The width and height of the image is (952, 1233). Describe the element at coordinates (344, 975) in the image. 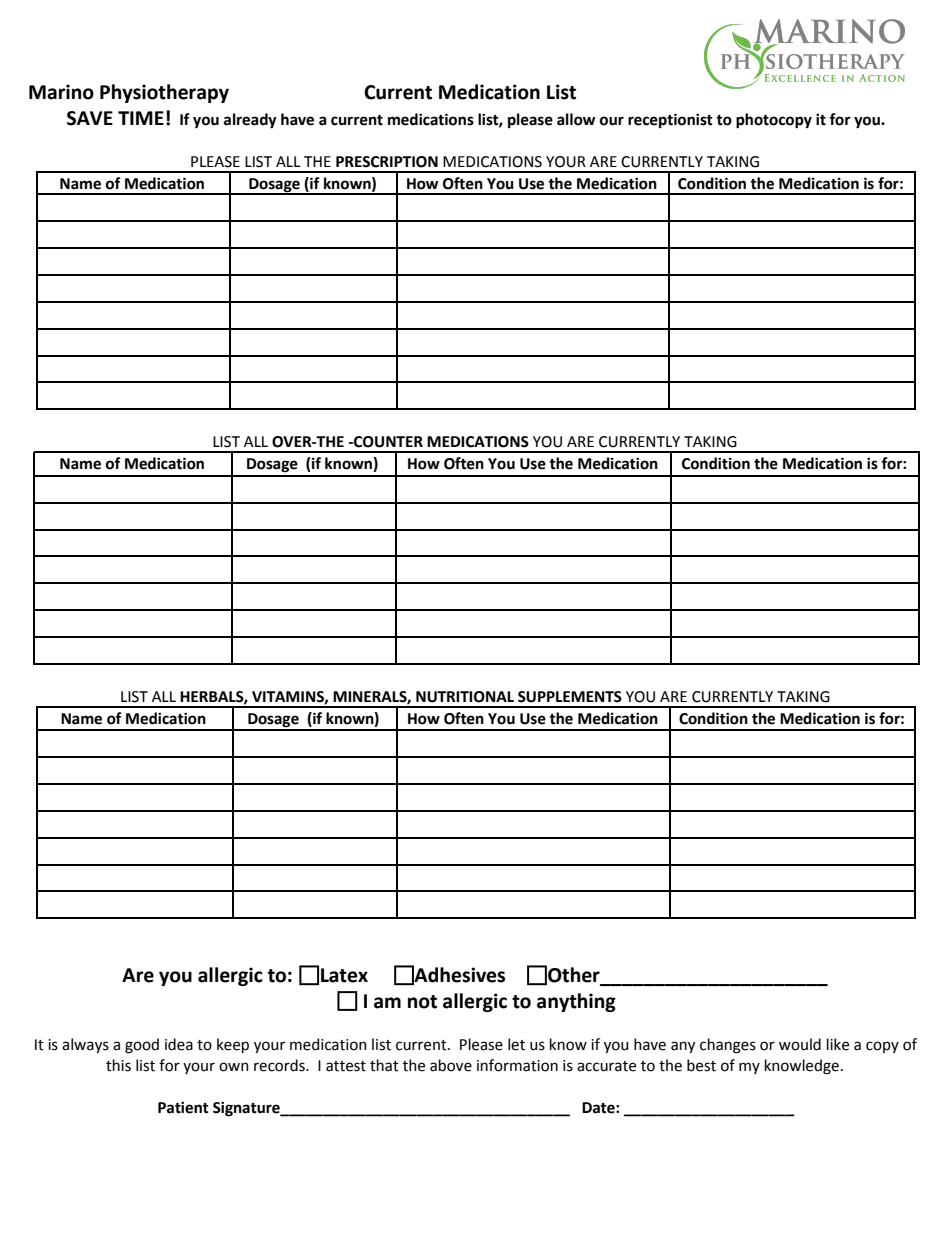

I see `Latex` at that location.
